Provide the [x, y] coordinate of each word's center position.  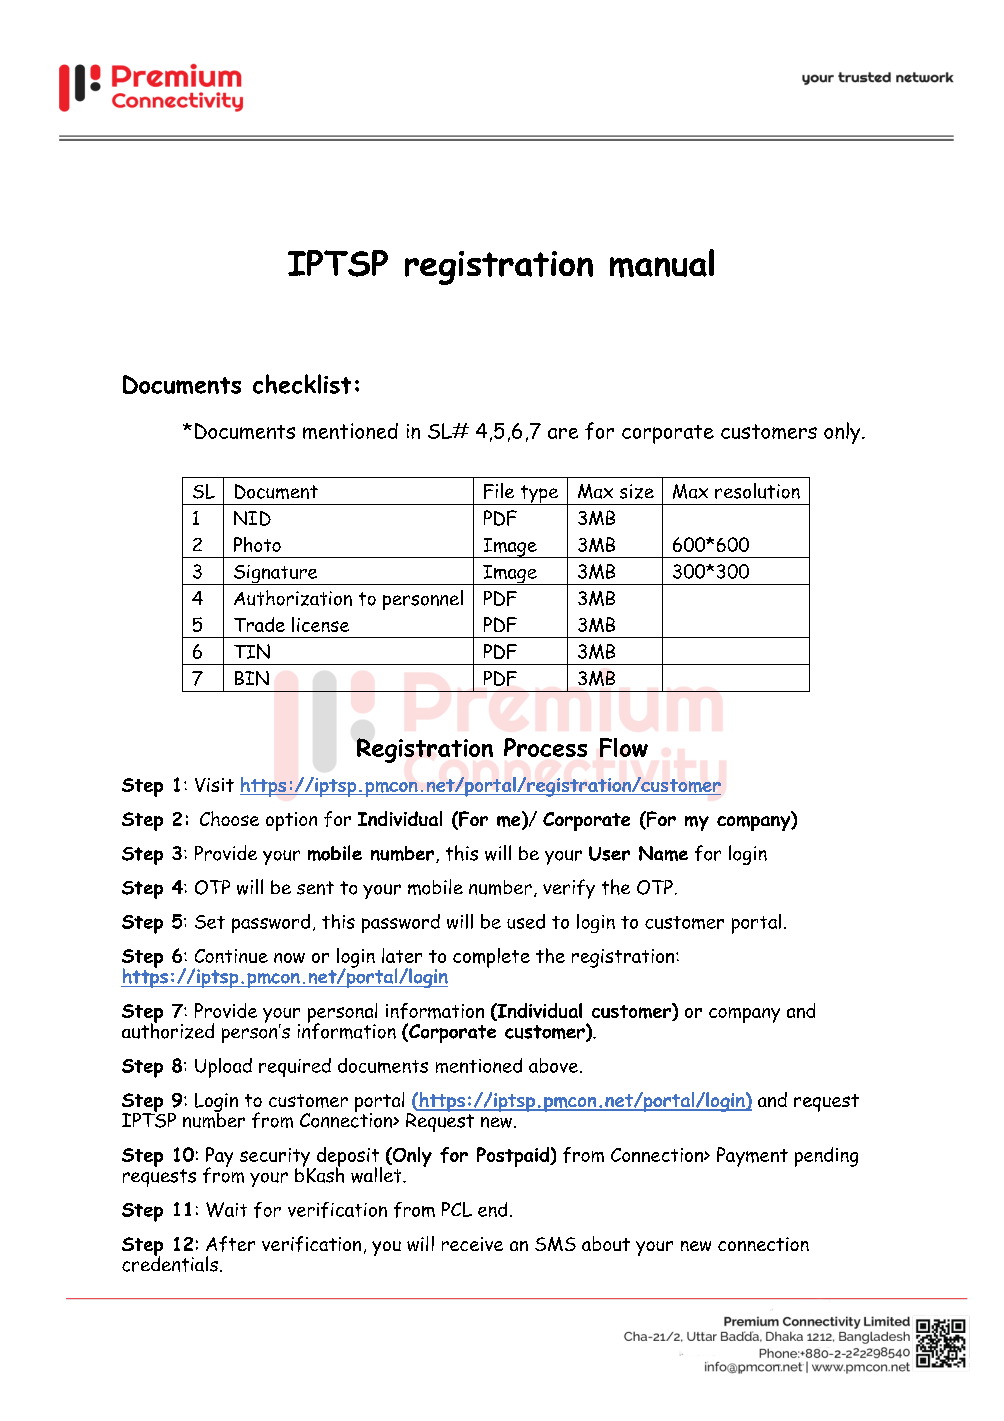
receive [472, 1244]
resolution [757, 491]
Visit [214, 785]
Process [545, 747]
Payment [752, 1157]
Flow [624, 747]
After [230, 1244]
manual [662, 263]
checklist [302, 384]
